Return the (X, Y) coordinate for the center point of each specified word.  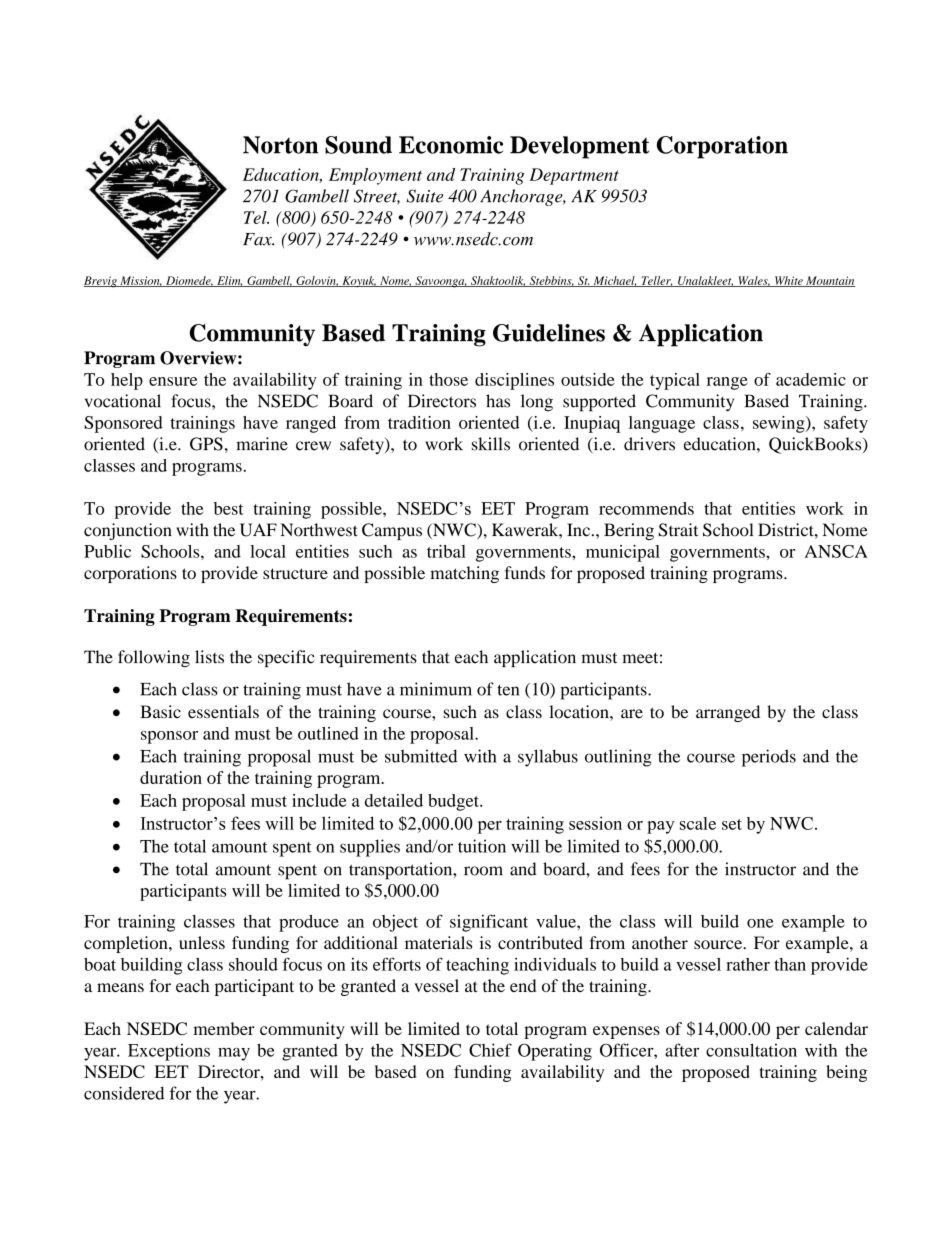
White (788, 281)
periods (769, 758)
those (448, 379)
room (483, 871)
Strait (678, 530)
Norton (280, 145)
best (229, 508)
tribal (446, 551)
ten (508, 690)
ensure (173, 381)
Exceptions (169, 1052)
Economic (451, 145)
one (760, 923)
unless (202, 942)
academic (811, 379)
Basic (160, 712)
